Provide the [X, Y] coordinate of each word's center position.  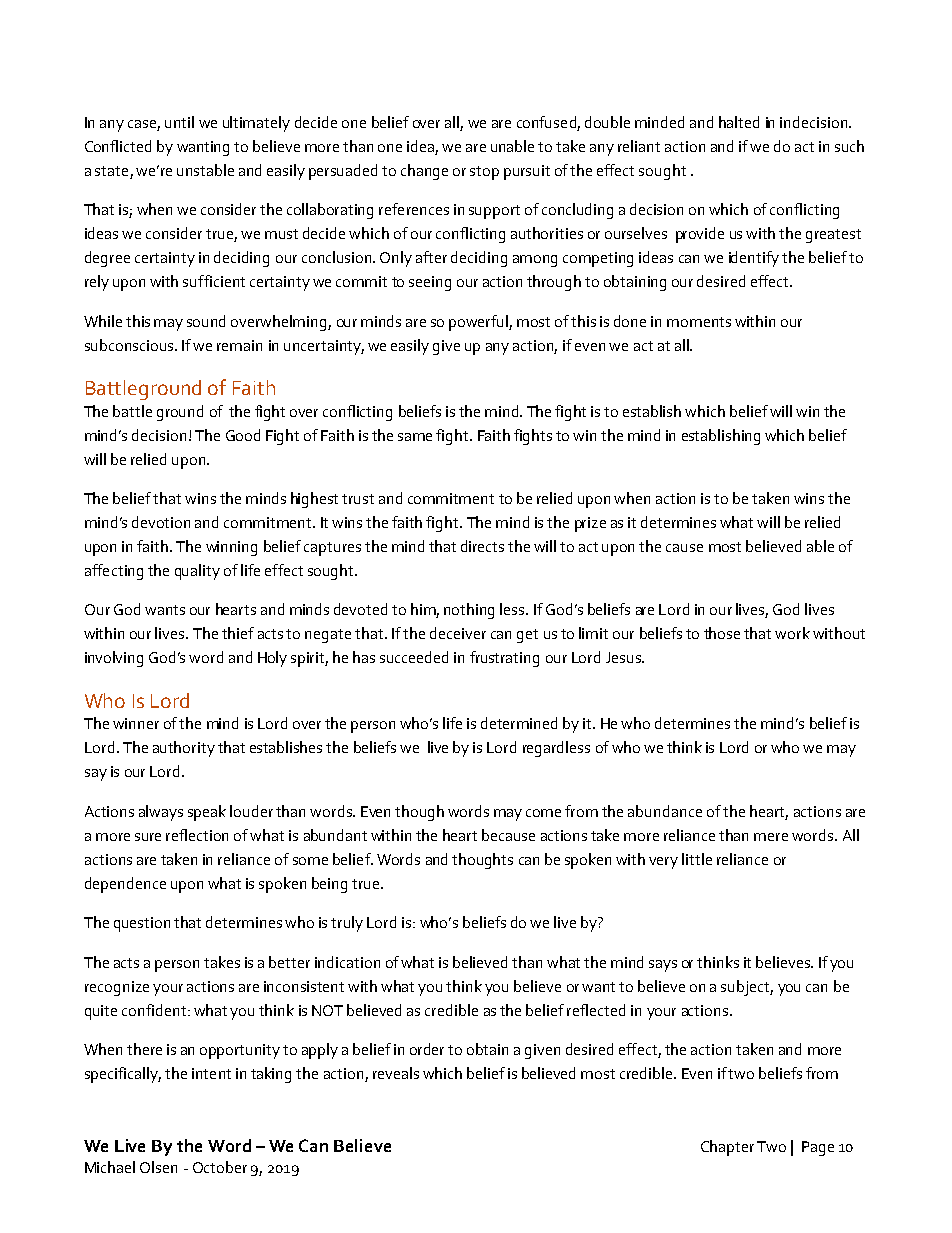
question [142, 924]
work [792, 633]
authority [184, 749]
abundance [665, 811]
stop [484, 173]
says [663, 966]
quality [197, 572]
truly [347, 924]
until [179, 122]
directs [482, 546]
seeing [430, 283]
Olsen [158, 1167]
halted [739, 122]
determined [519, 723]
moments [699, 322]
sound [206, 321]
